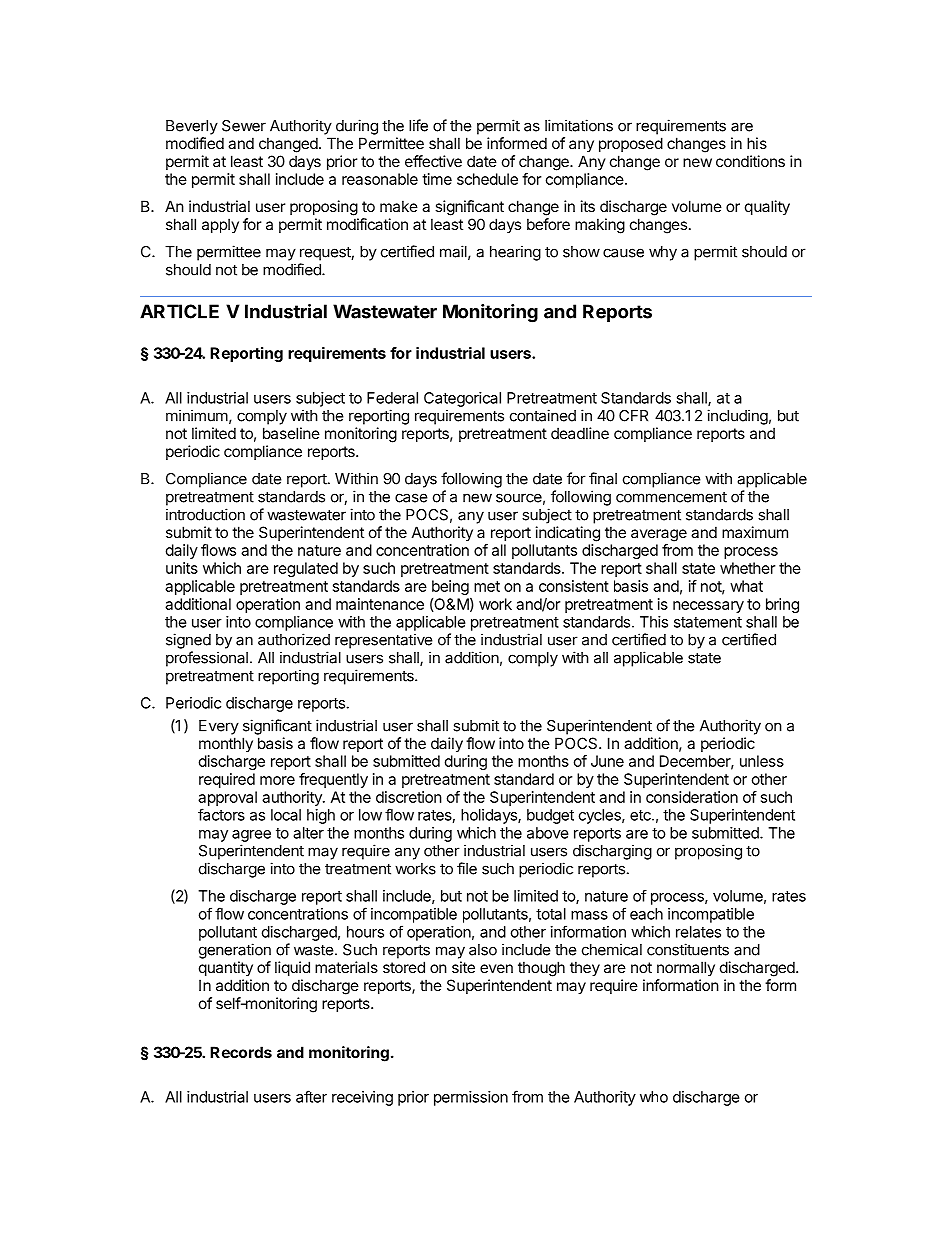 This screenshot has width=952, height=1233. I want to click on Categorical, so click(462, 399).
